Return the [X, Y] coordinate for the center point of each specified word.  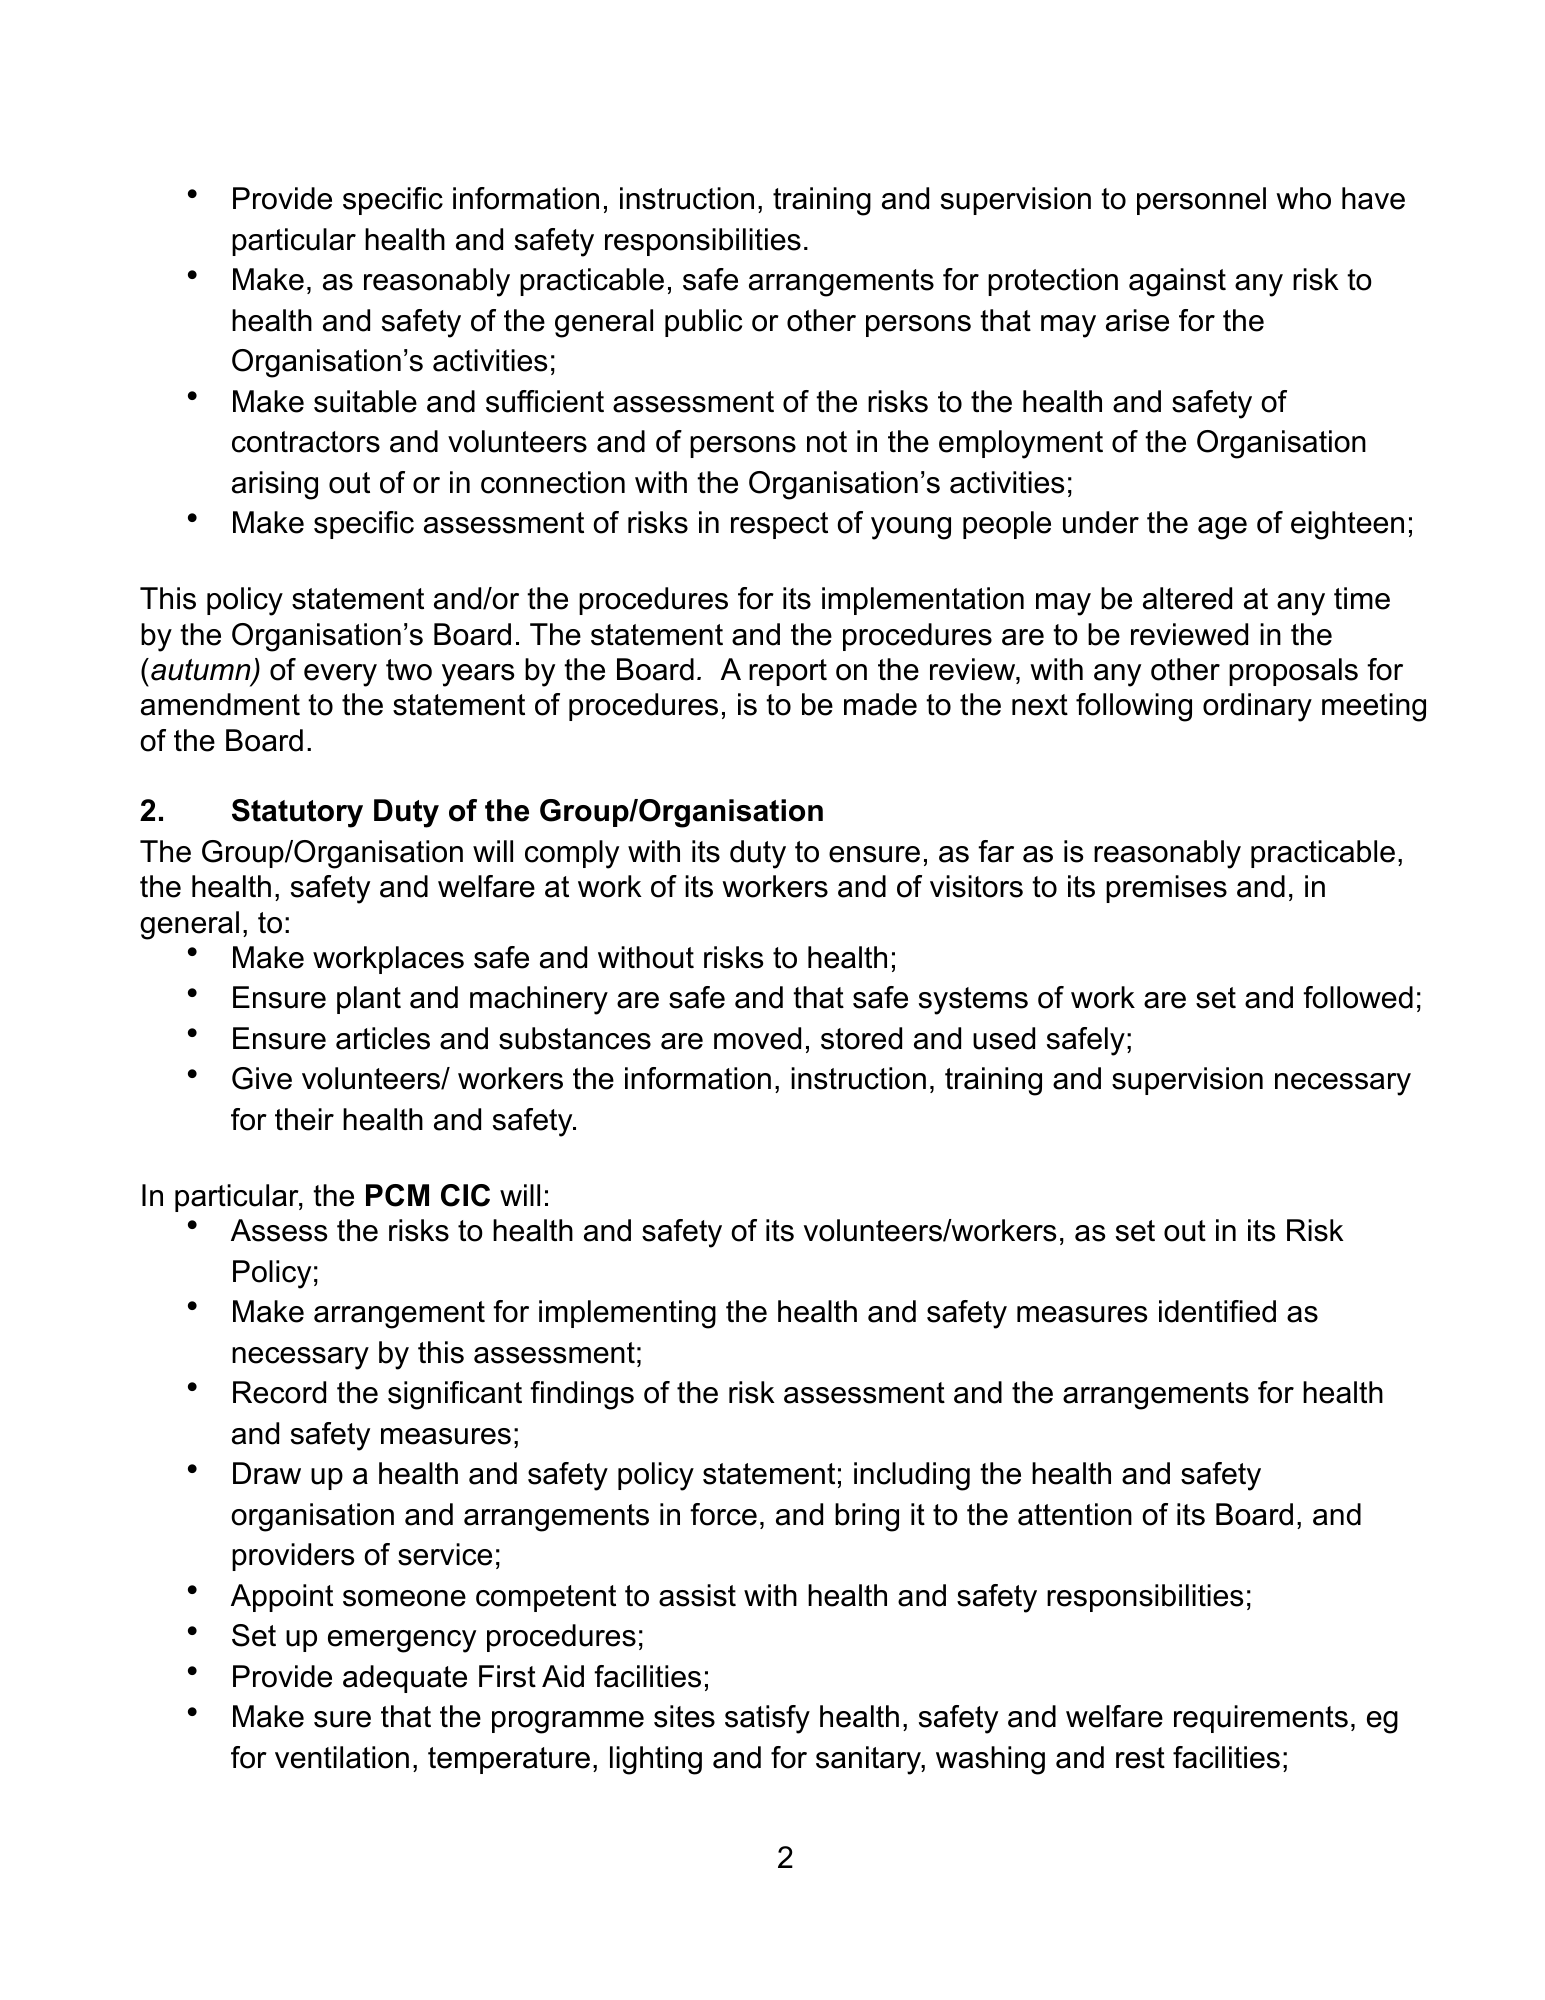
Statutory [297, 813]
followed [1358, 997]
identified [1217, 1311]
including [912, 1476]
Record [279, 1392]
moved [757, 1038]
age [1222, 528]
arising [275, 485]
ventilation [342, 1757]
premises [1166, 889]
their [304, 1119]
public [703, 323]
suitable [365, 401]
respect [779, 525]
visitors [976, 886]
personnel [1201, 201]
